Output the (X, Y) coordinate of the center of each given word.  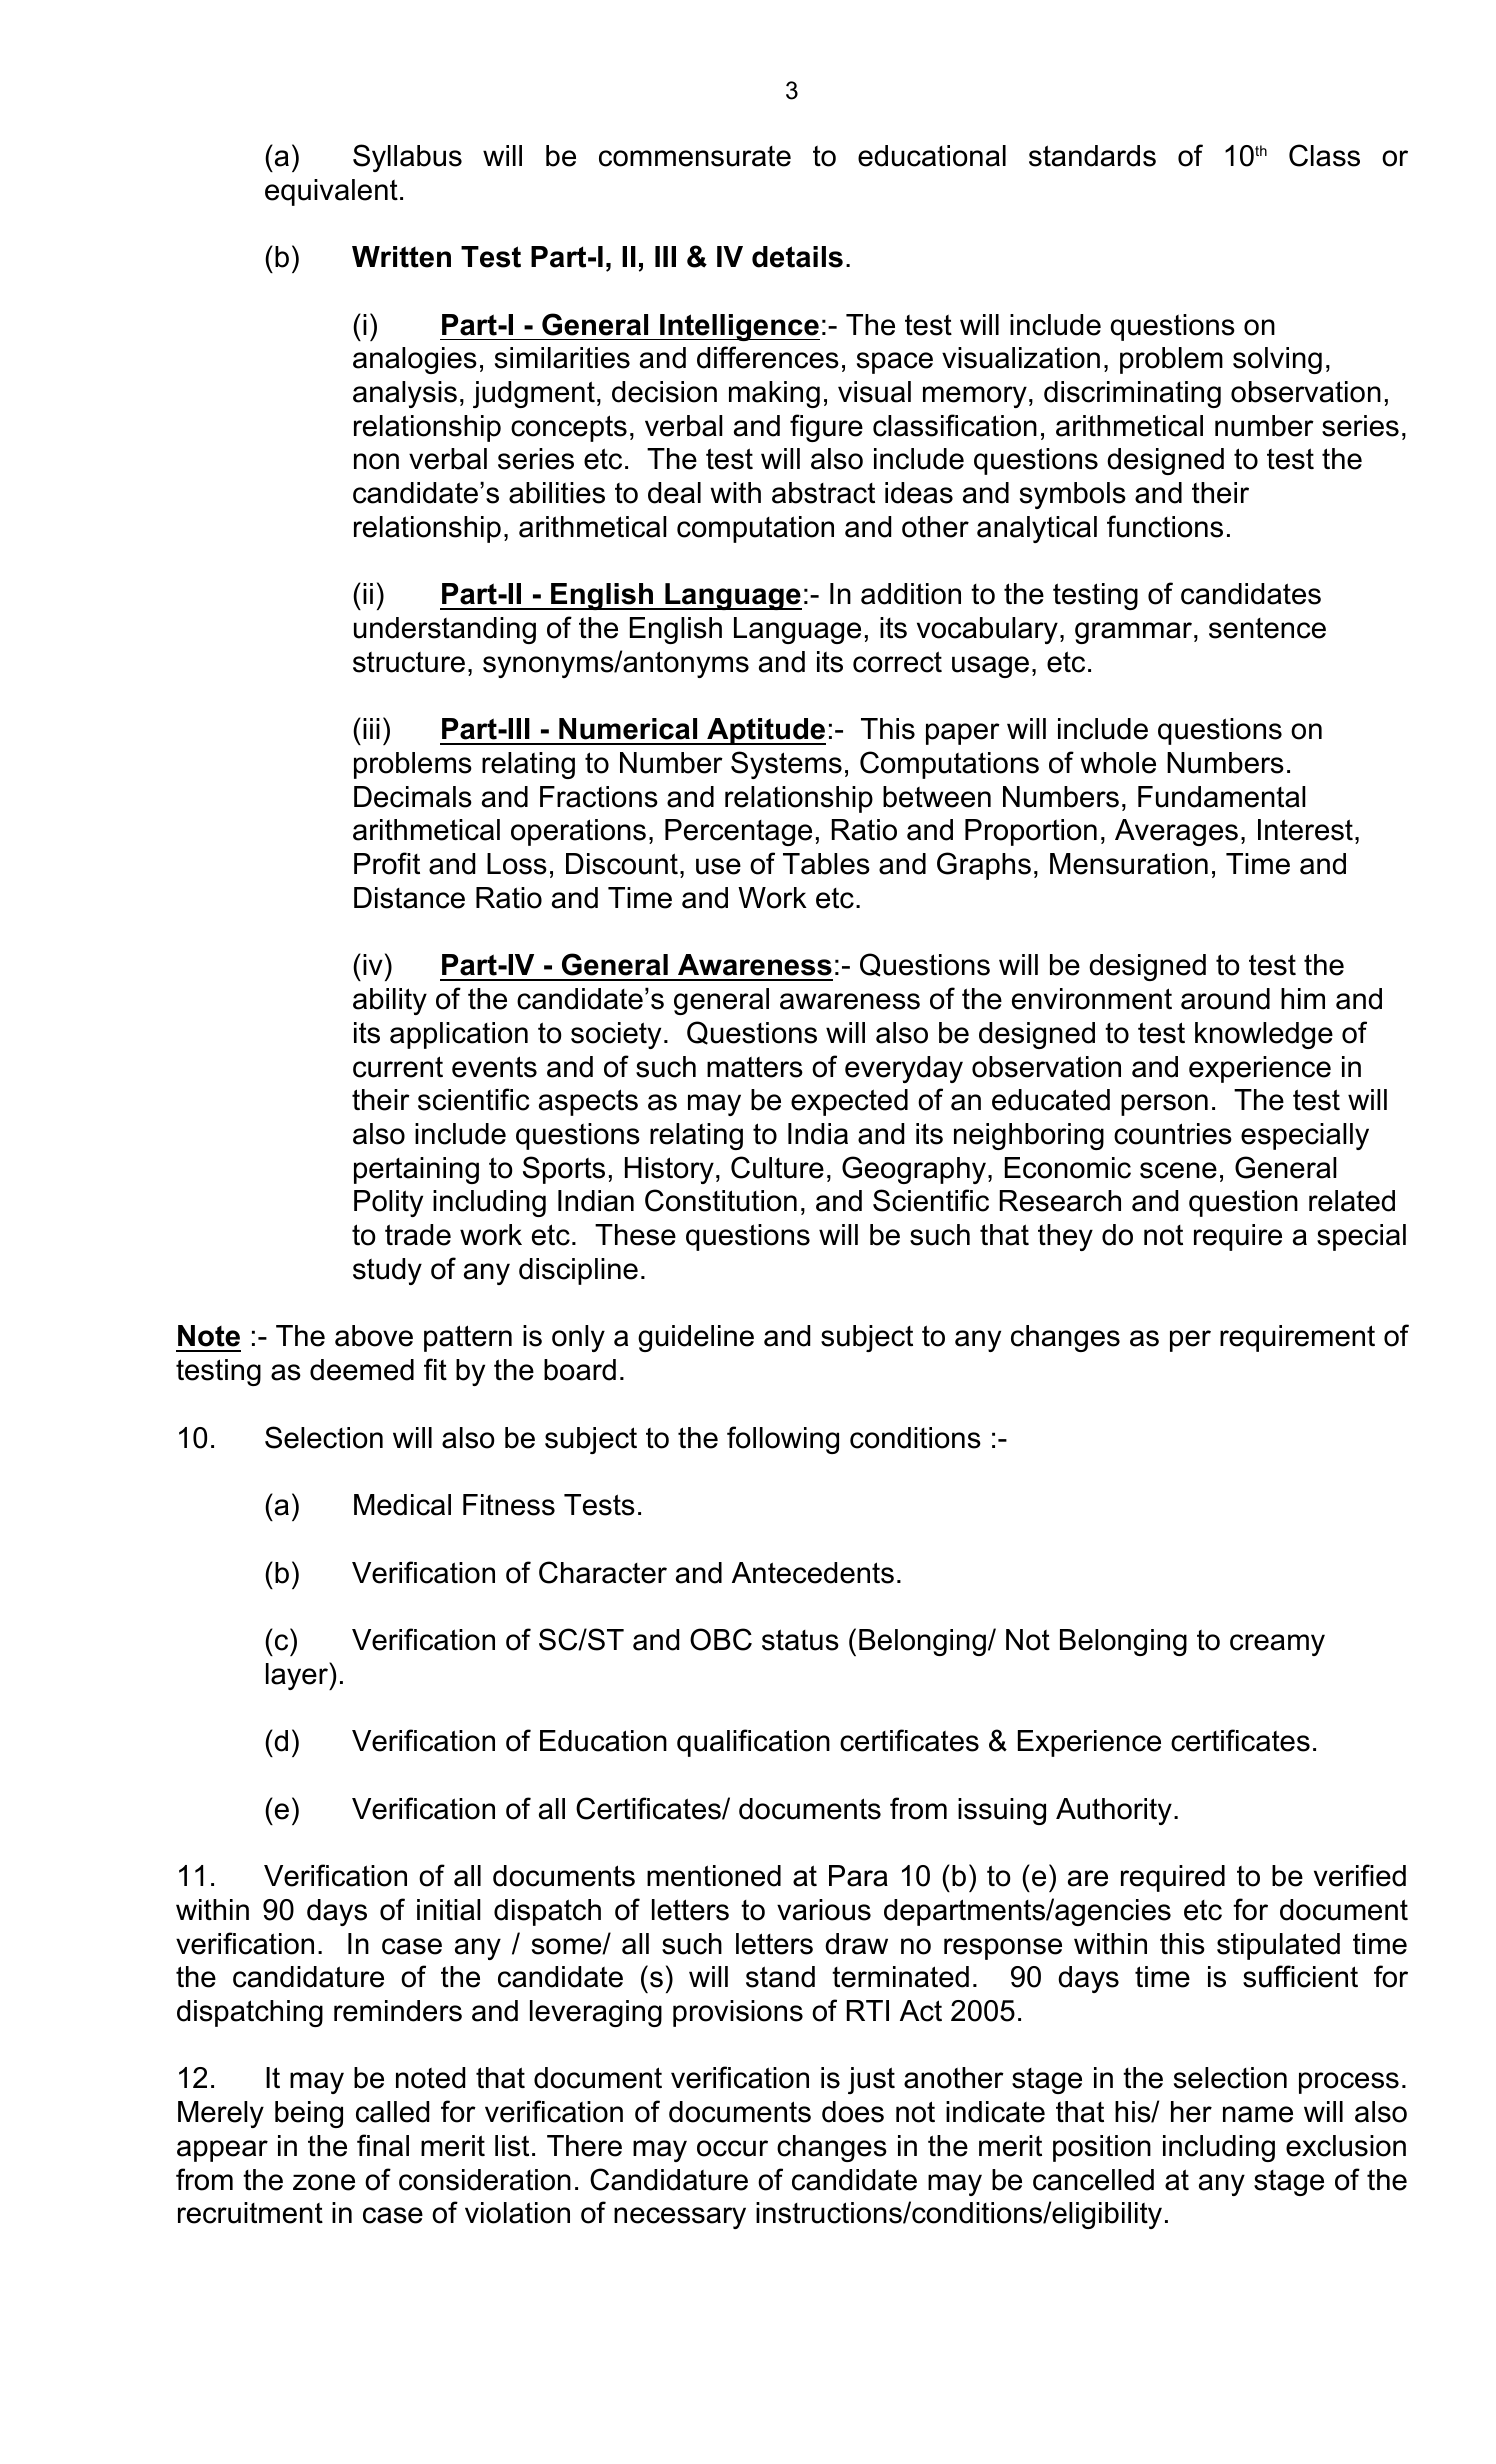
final (383, 2145)
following (783, 1440)
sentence (1267, 628)
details (797, 257)
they (1065, 1237)
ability (390, 1001)
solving (1277, 360)
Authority (1114, 1811)
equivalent (331, 192)
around (1225, 999)
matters (755, 1067)
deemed (362, 1370)
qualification (753, 1743)
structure (409, 662)
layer (298, 1676)
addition (911, 594)
